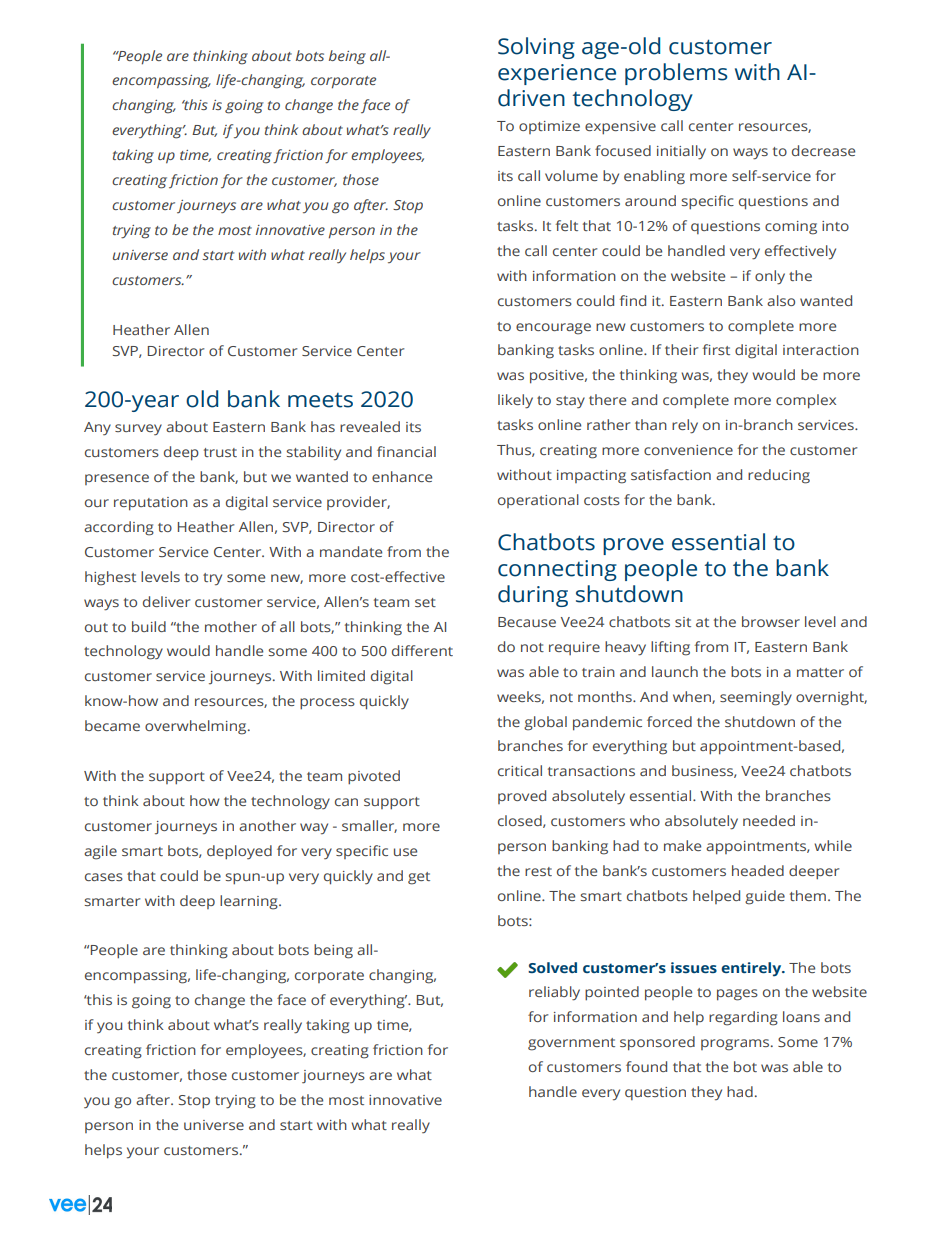 Image resolution: width=952 pixels, height=1233 pixels. What do you see at coordinates (536, 48) in the screenshot?
I see `Solving` at bounding box center [536, 48].
